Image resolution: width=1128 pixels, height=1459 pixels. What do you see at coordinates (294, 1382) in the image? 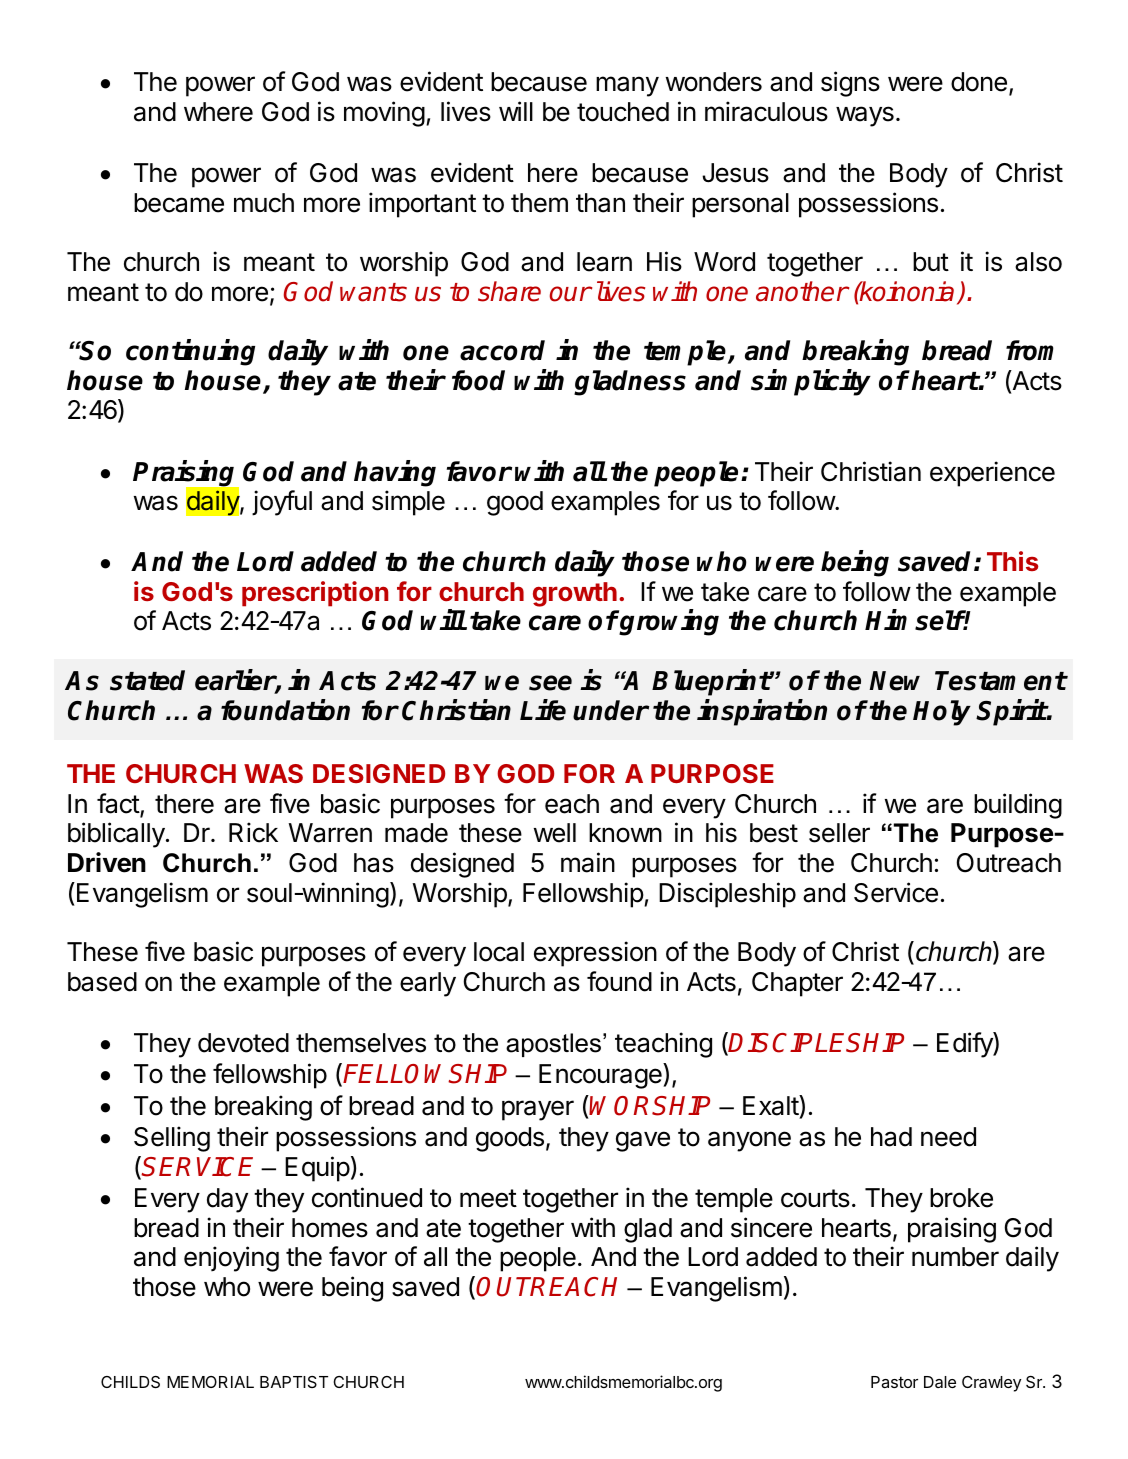
I see `BAPTIST` at bounding box center [294, 1382].
